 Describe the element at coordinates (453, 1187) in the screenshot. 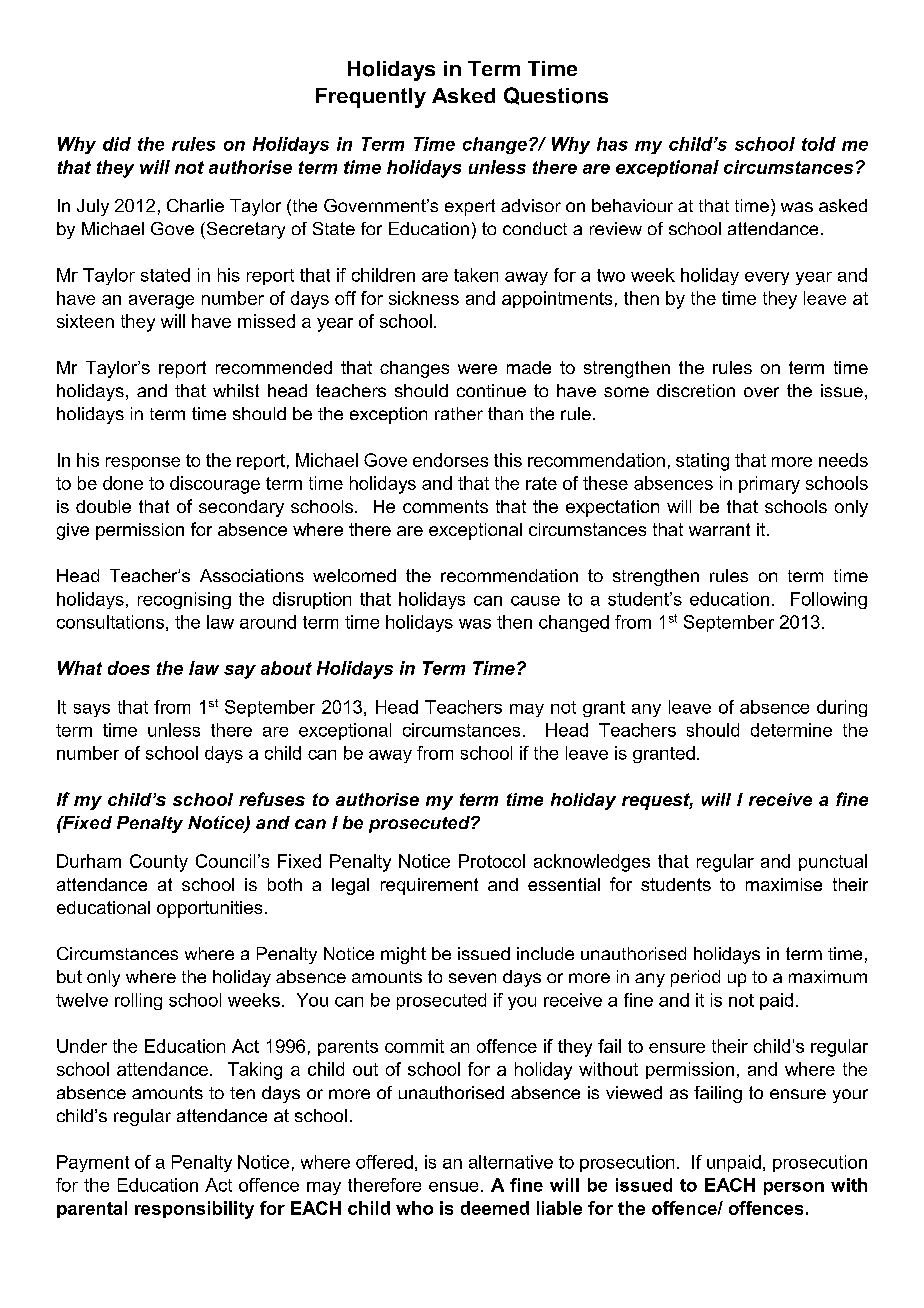

I see `ensue` at that location.
